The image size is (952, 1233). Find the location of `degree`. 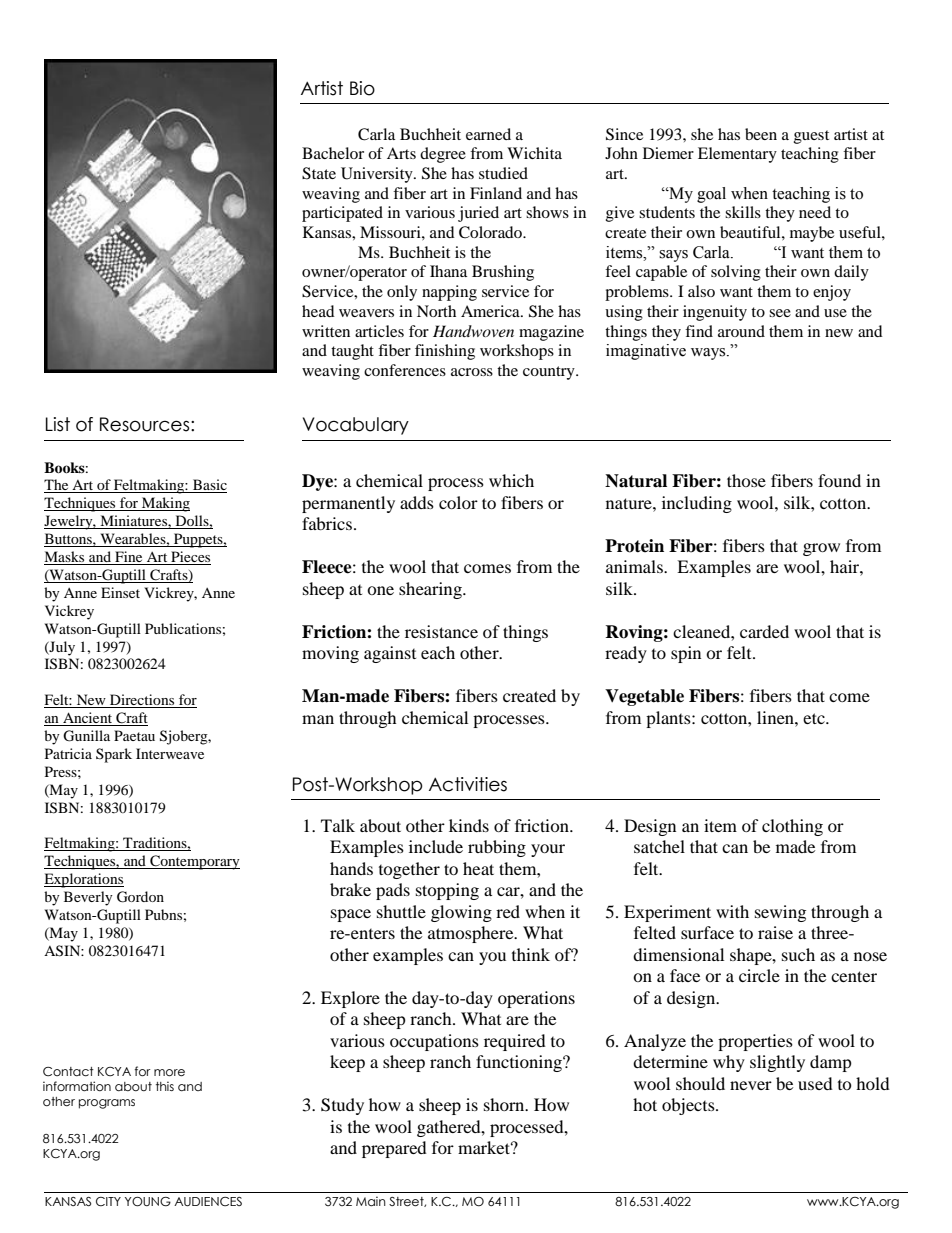

degree is located at coordinates (443, 155).
